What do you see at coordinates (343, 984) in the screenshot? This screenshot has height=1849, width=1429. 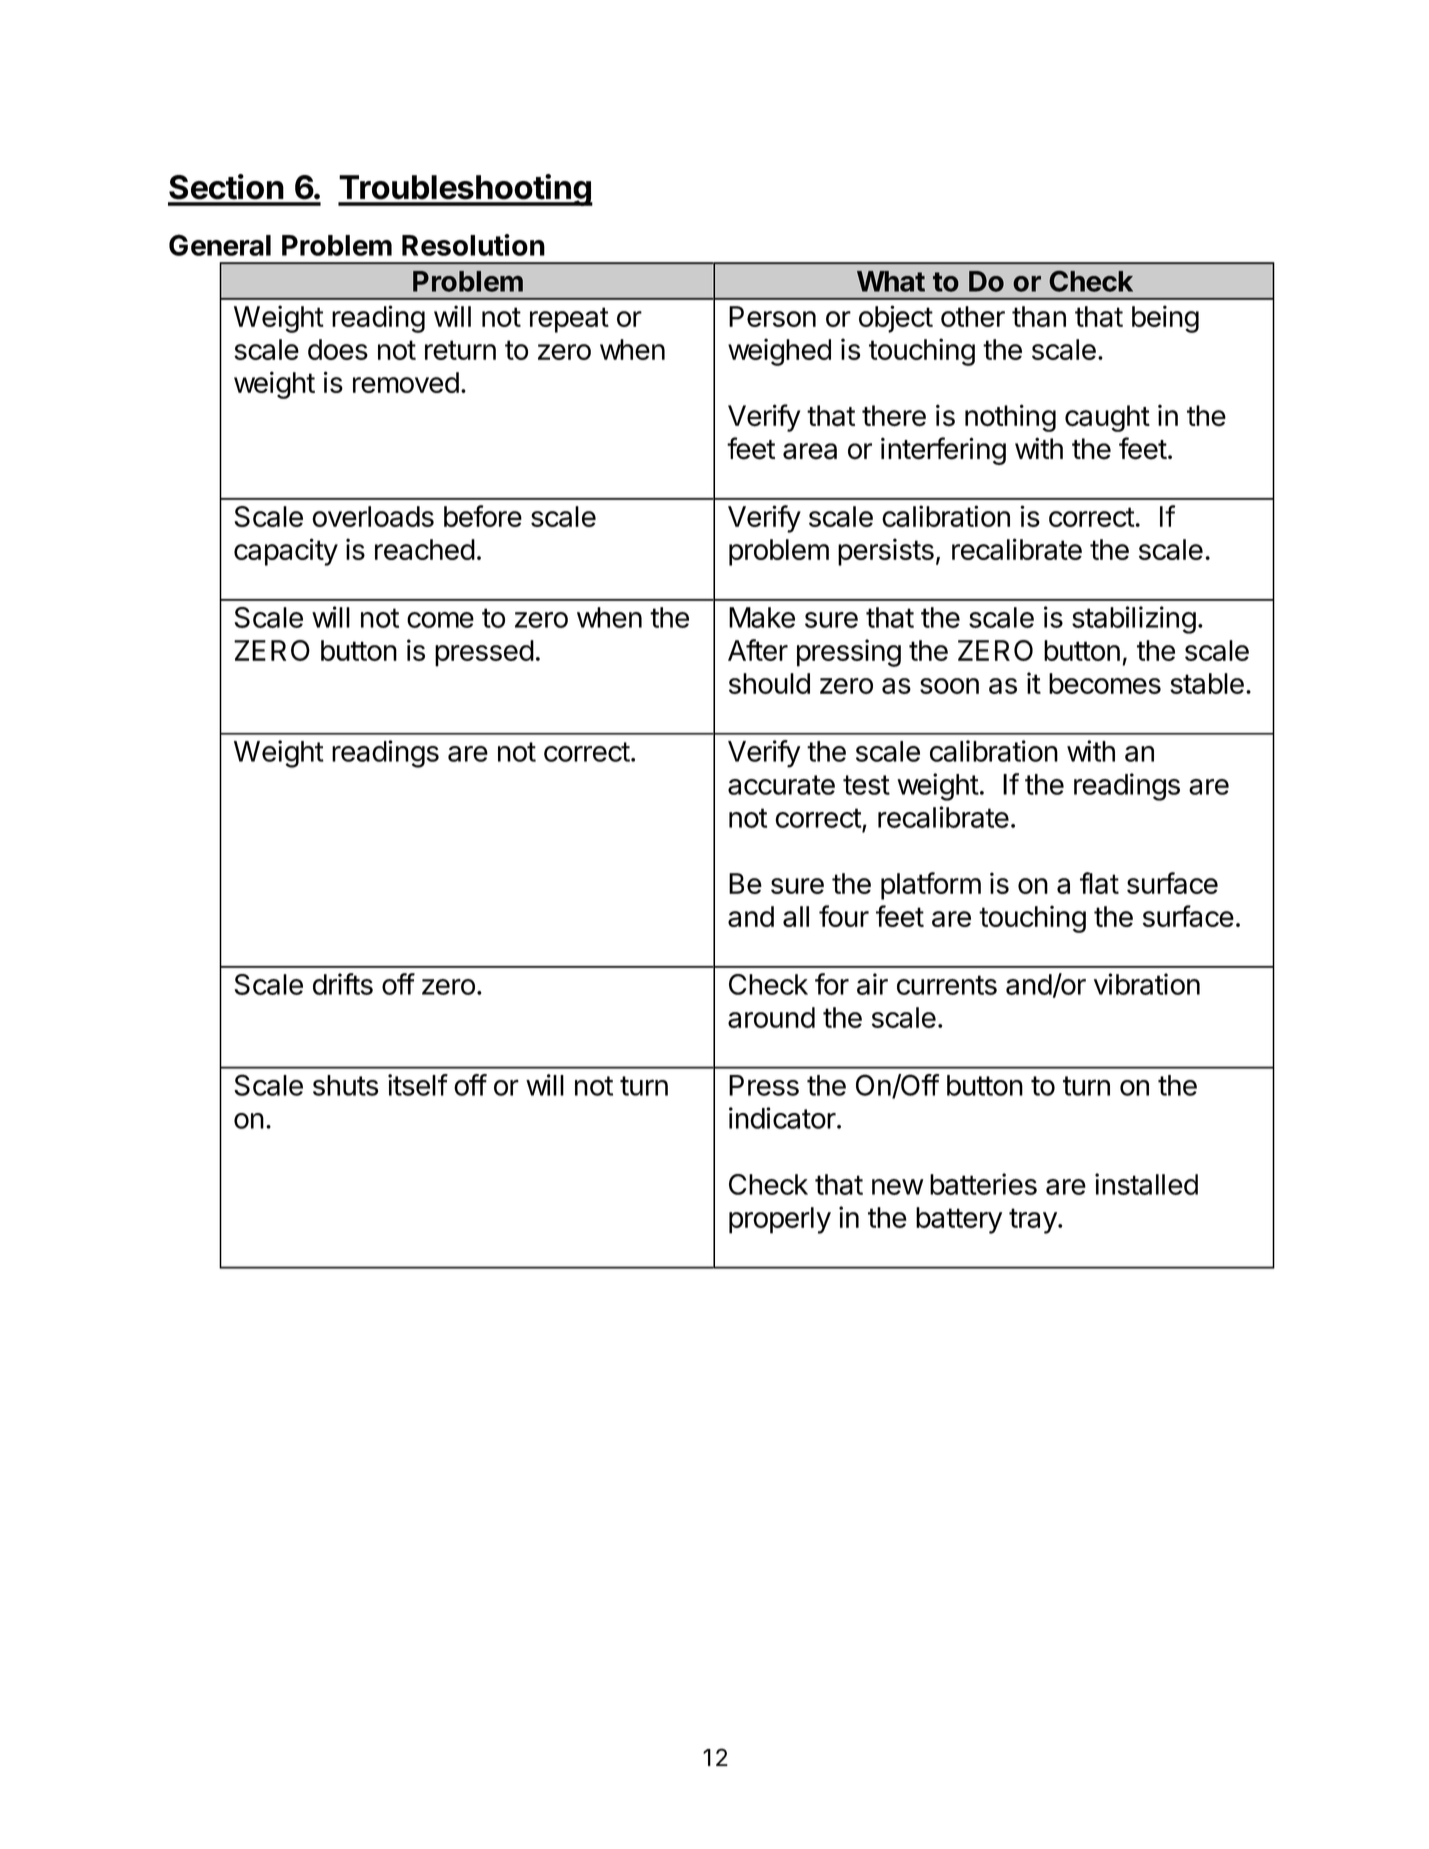 I see `drifts` at bounding box center [343, 984].
